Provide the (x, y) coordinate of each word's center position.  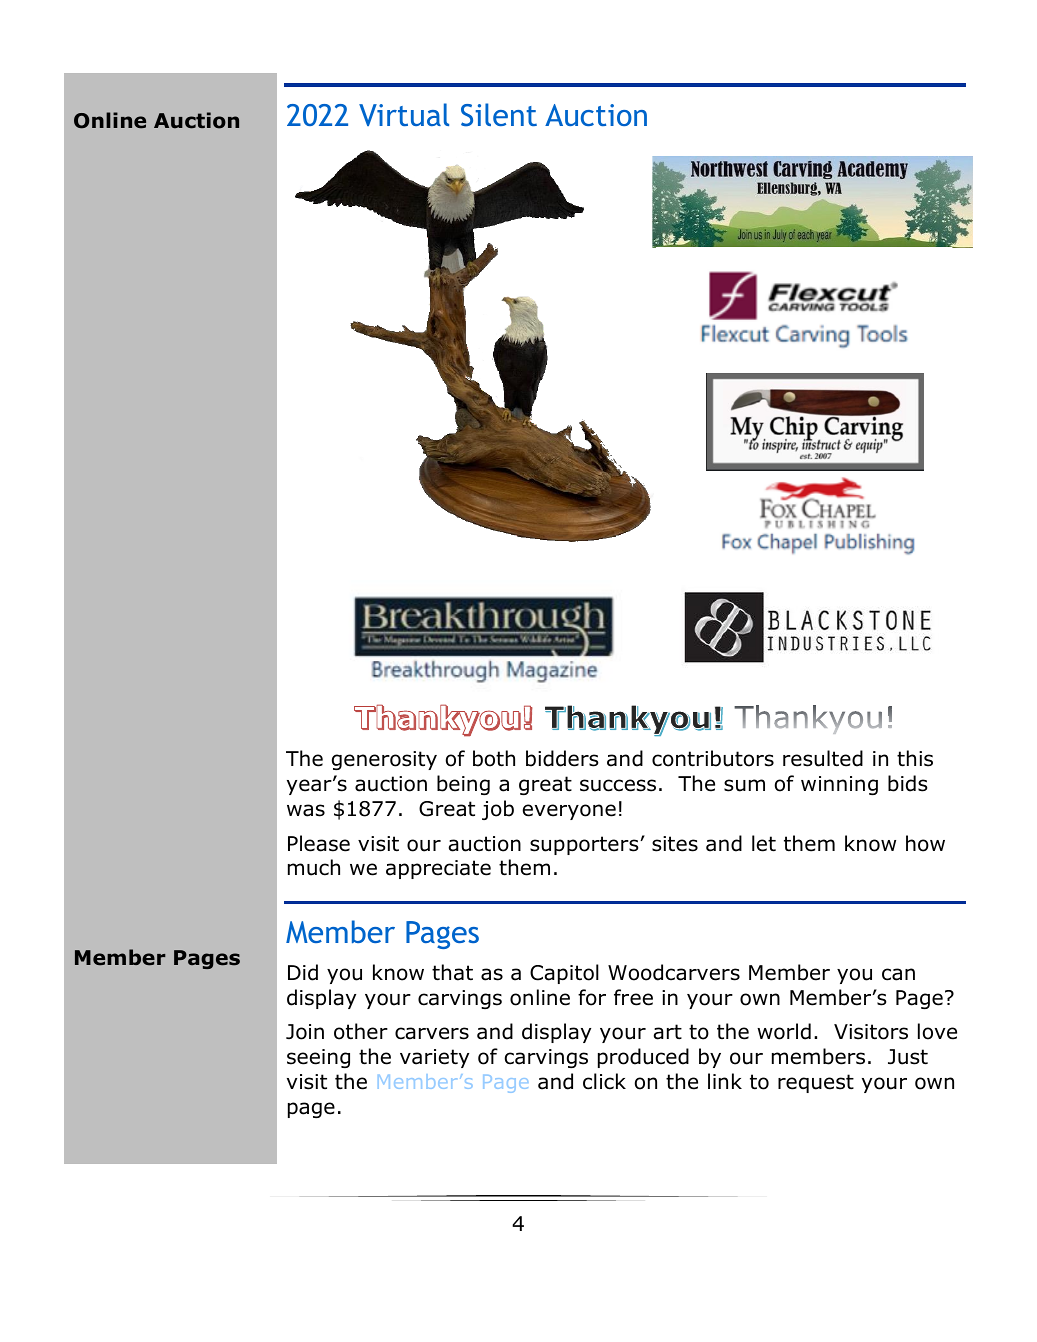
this (915, 758)
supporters (585, 845)
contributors (713, 758)
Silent (499, 115)
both (494, 758)
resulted (823, 758)
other (361, 1031)
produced (643, 1058)
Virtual (404, 114)
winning (839, 785)
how (925, 843)
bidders (562, 758)
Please (319, 843)
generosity (384, 760)
